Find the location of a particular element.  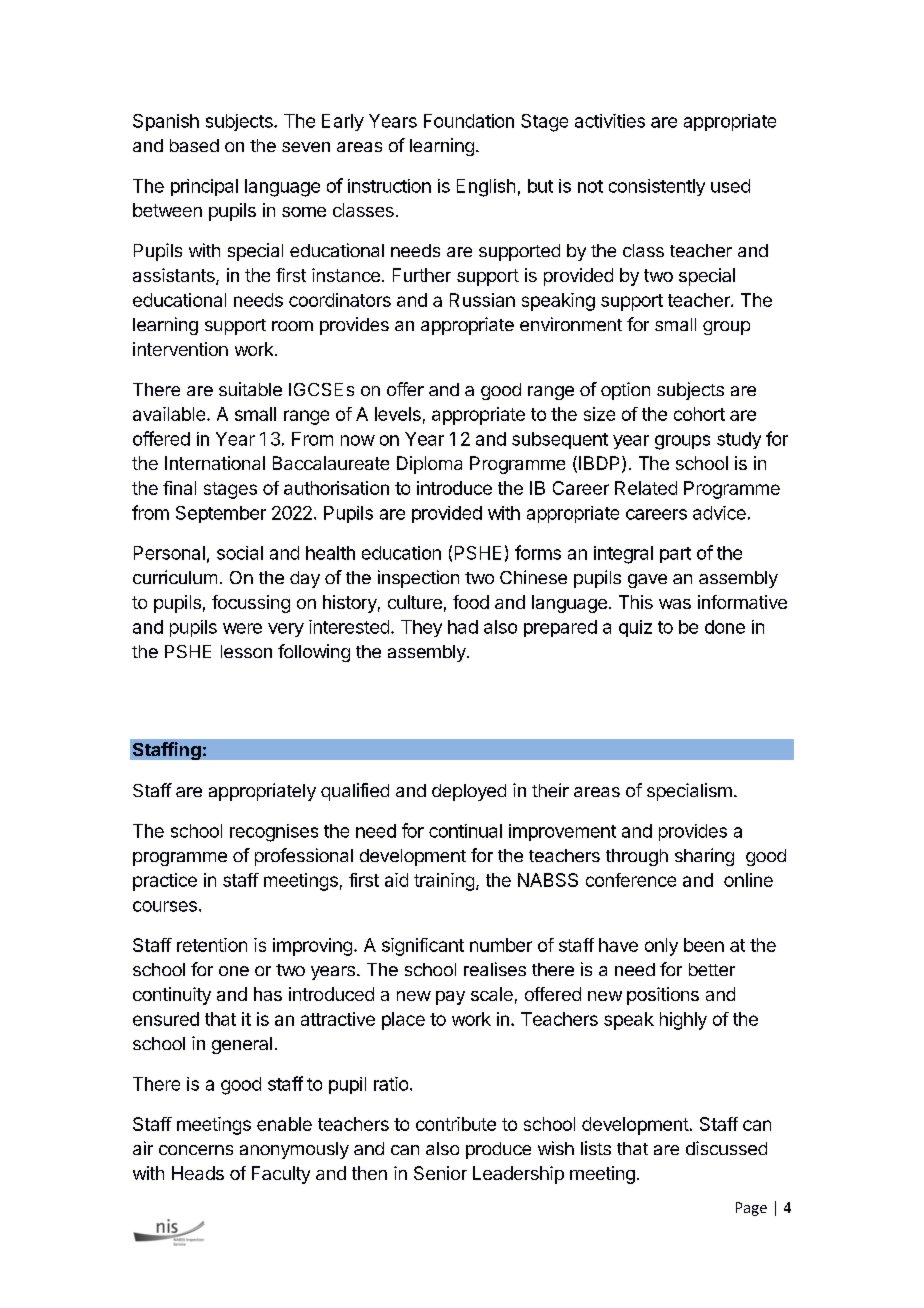

had is located at coordinates (463, 627).
